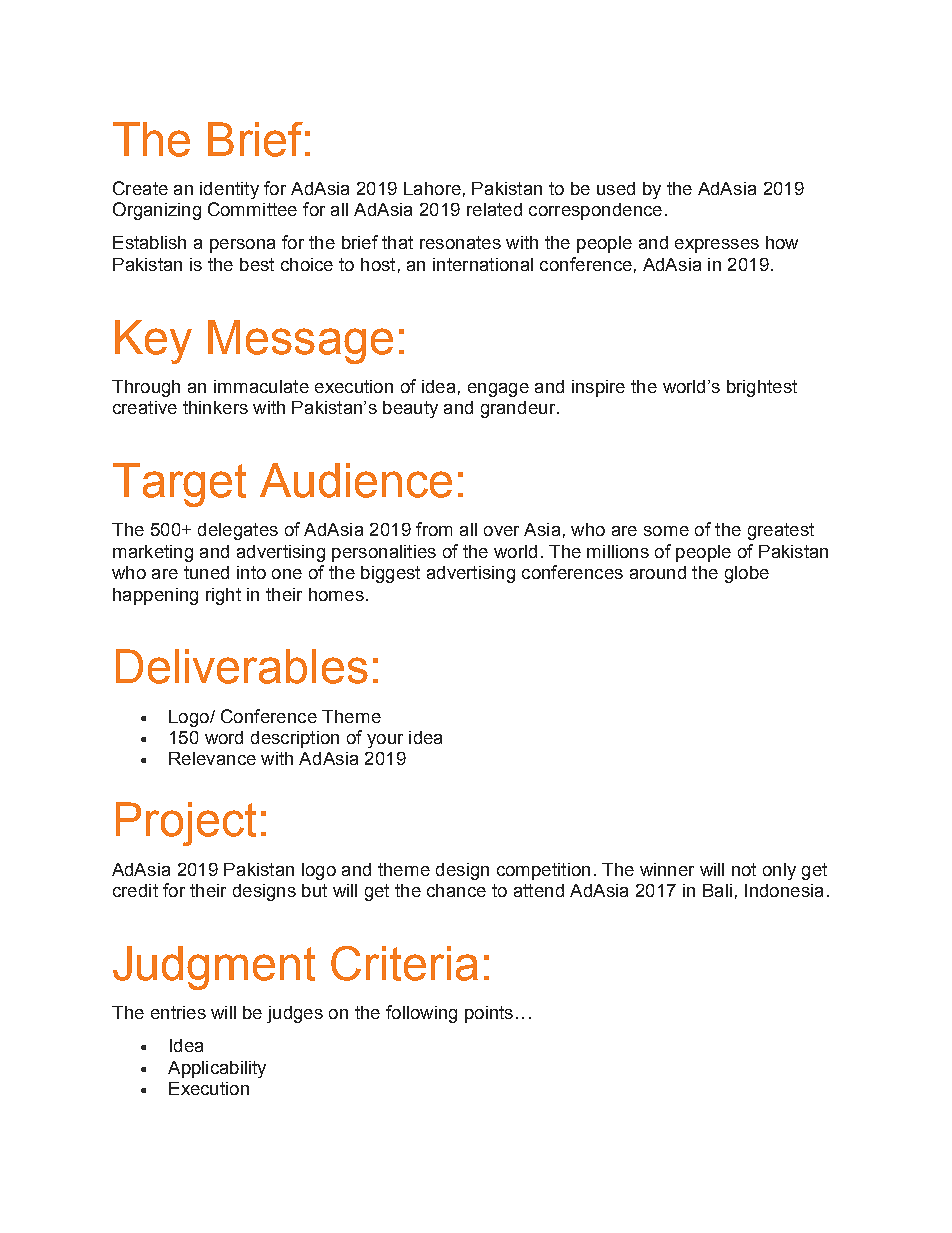 The width and height of the screenshot is (952, 1233). What do you see at coordinates (135, 890) in the screenshot?
I see `credit` at bounding box center [135, 890].
